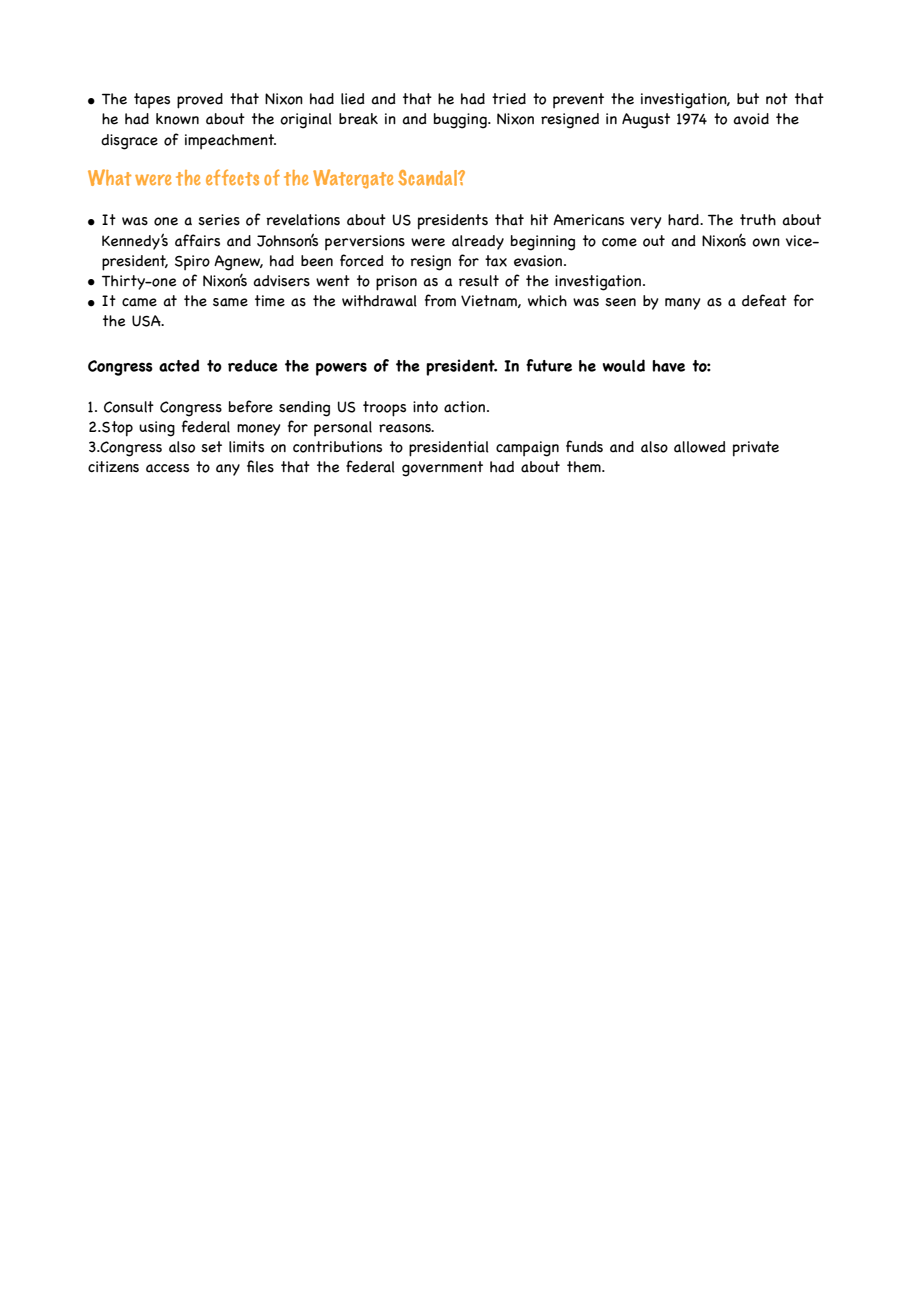 Image resolution: width=924 pixels, height=1308 pixels. What do you see at coordinates (179, 365) in the image?
I see `acted` at bounding box center [179, 365].
